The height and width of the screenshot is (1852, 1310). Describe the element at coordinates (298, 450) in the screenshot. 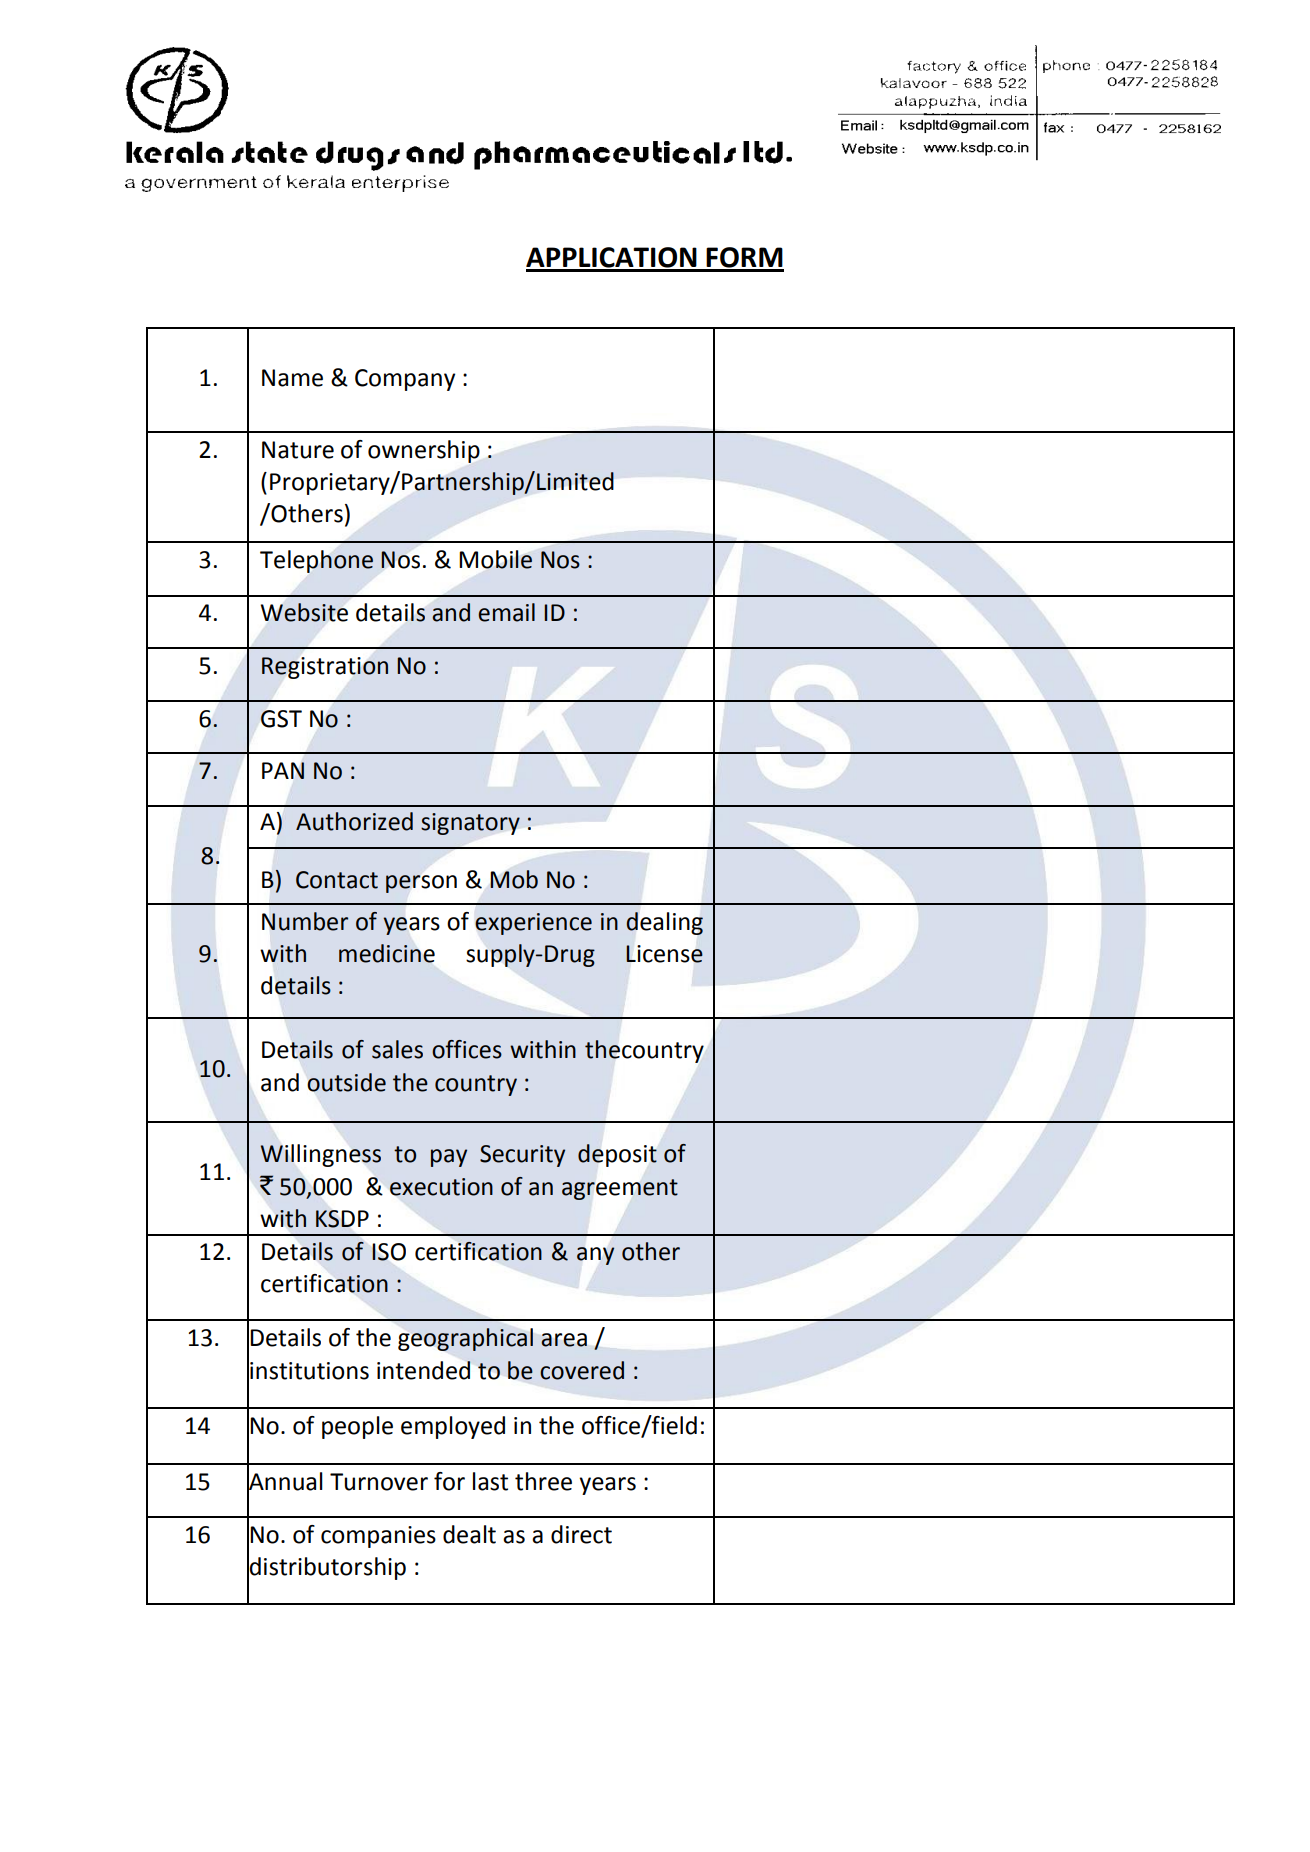

I see `Nature` at that location.
